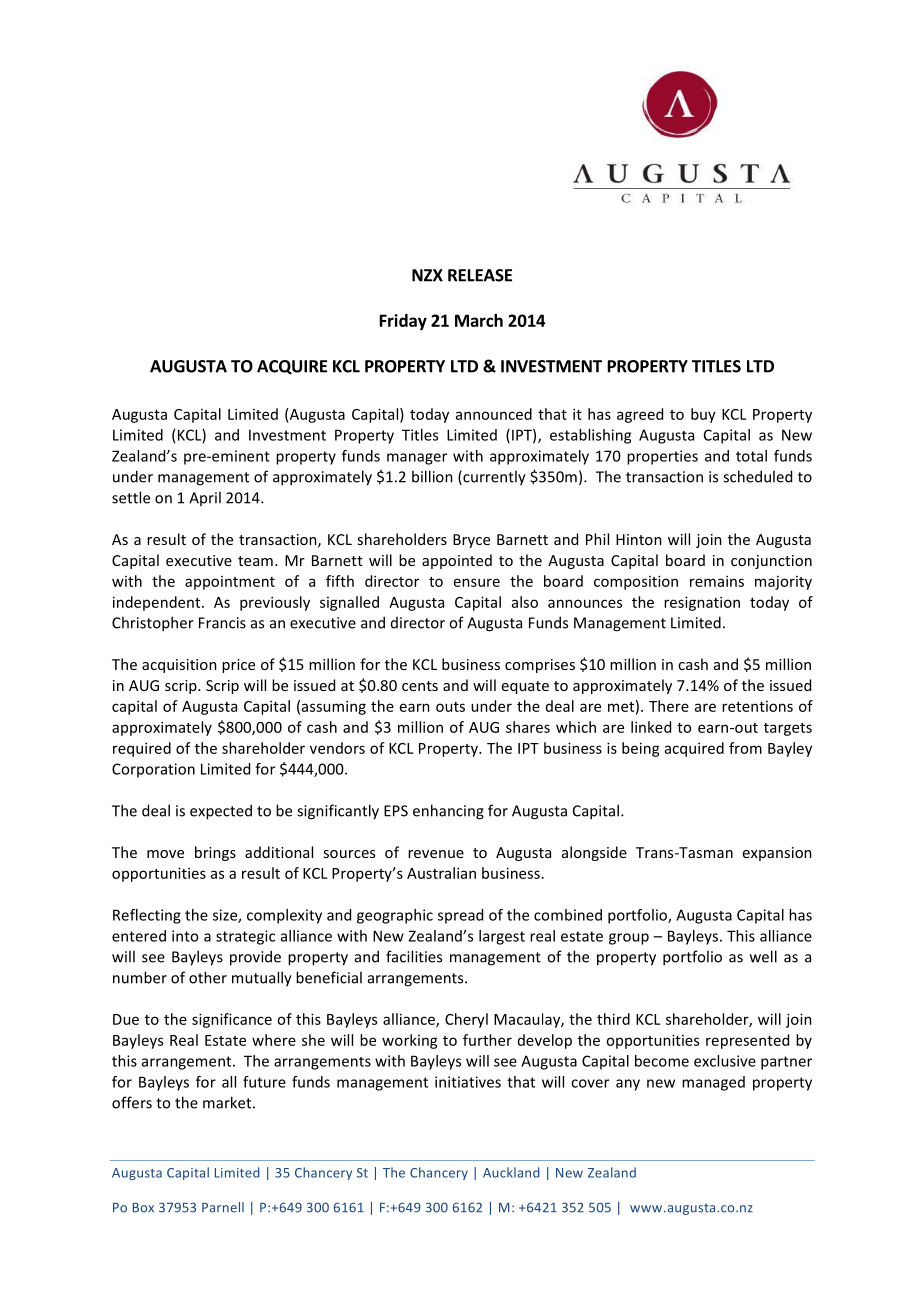  I want to click on buy, so click(703, 415).
